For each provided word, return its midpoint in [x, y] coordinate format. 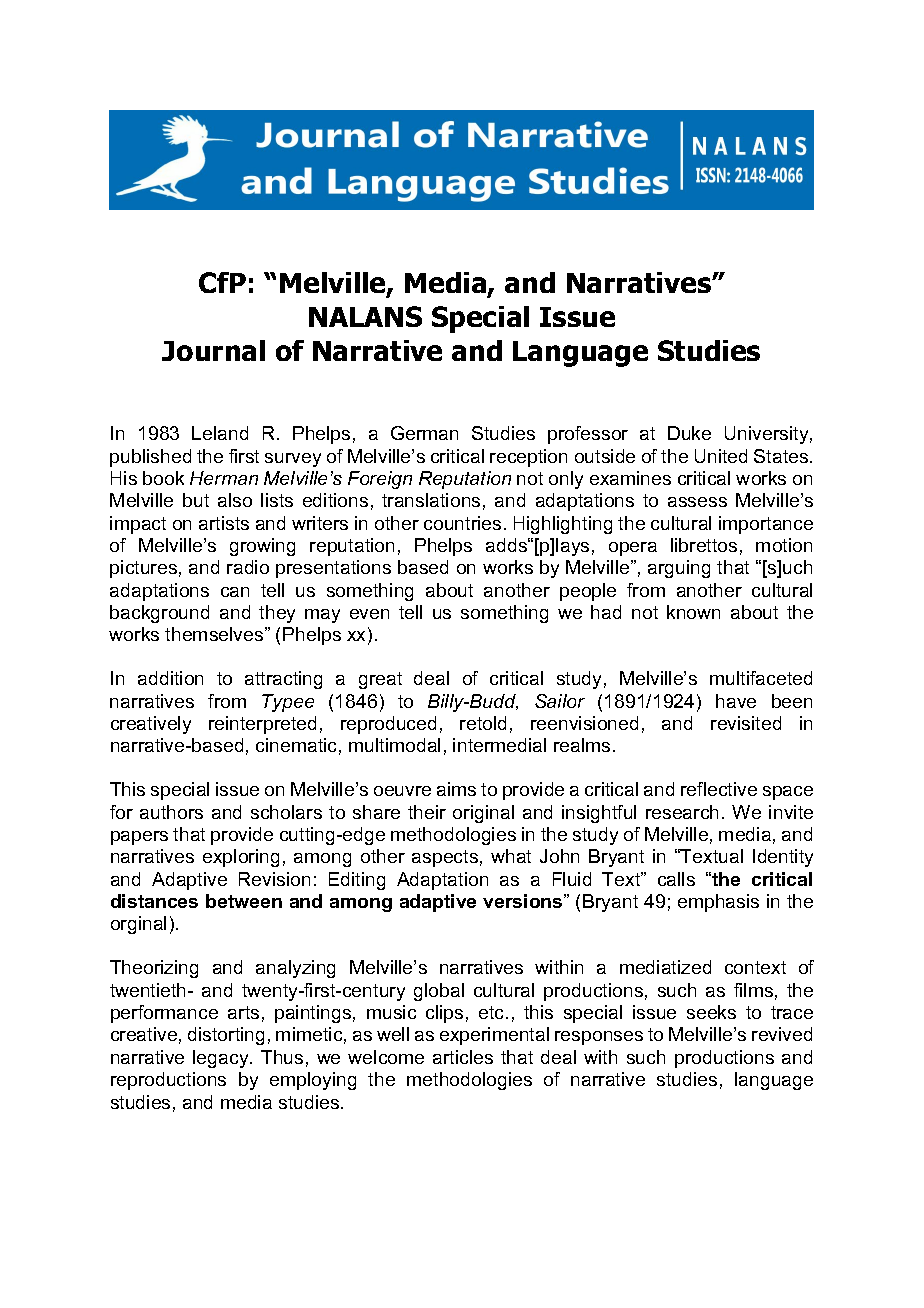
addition [170, 678]
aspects [445, 858]
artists [224, 523]
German [424, 433]
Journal [213, 350]
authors [171, 812]
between [244, 901]
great [380, 680]
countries [462, 523]
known [693, 612]
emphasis [718, 903]
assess [697, 502]
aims [456, 789]
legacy [222, 1059]
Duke [689, 433]
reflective [719, 789]
